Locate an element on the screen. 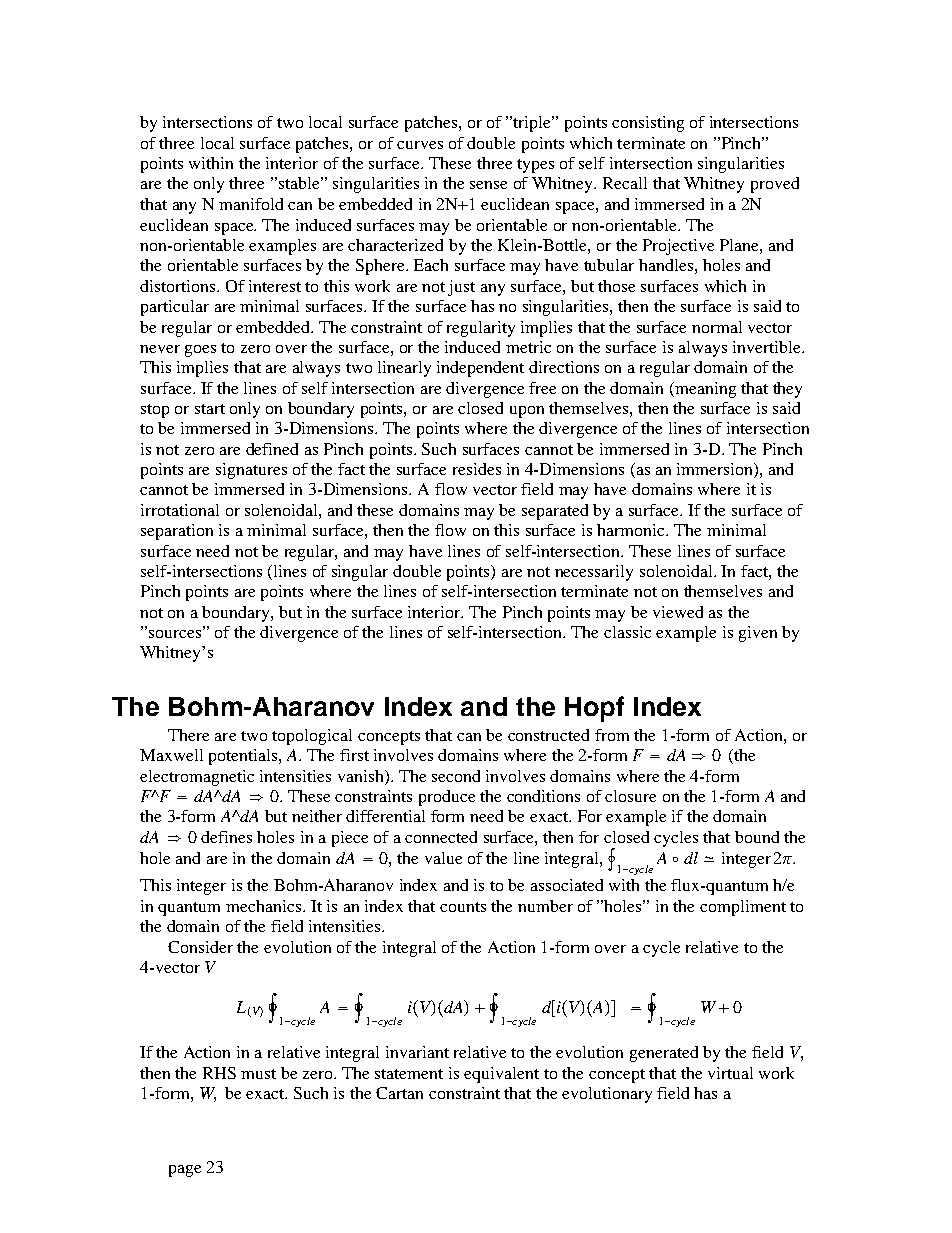 The width and height of the screenshot is (952, 1233). resides is located at coordinates (477, 469).
